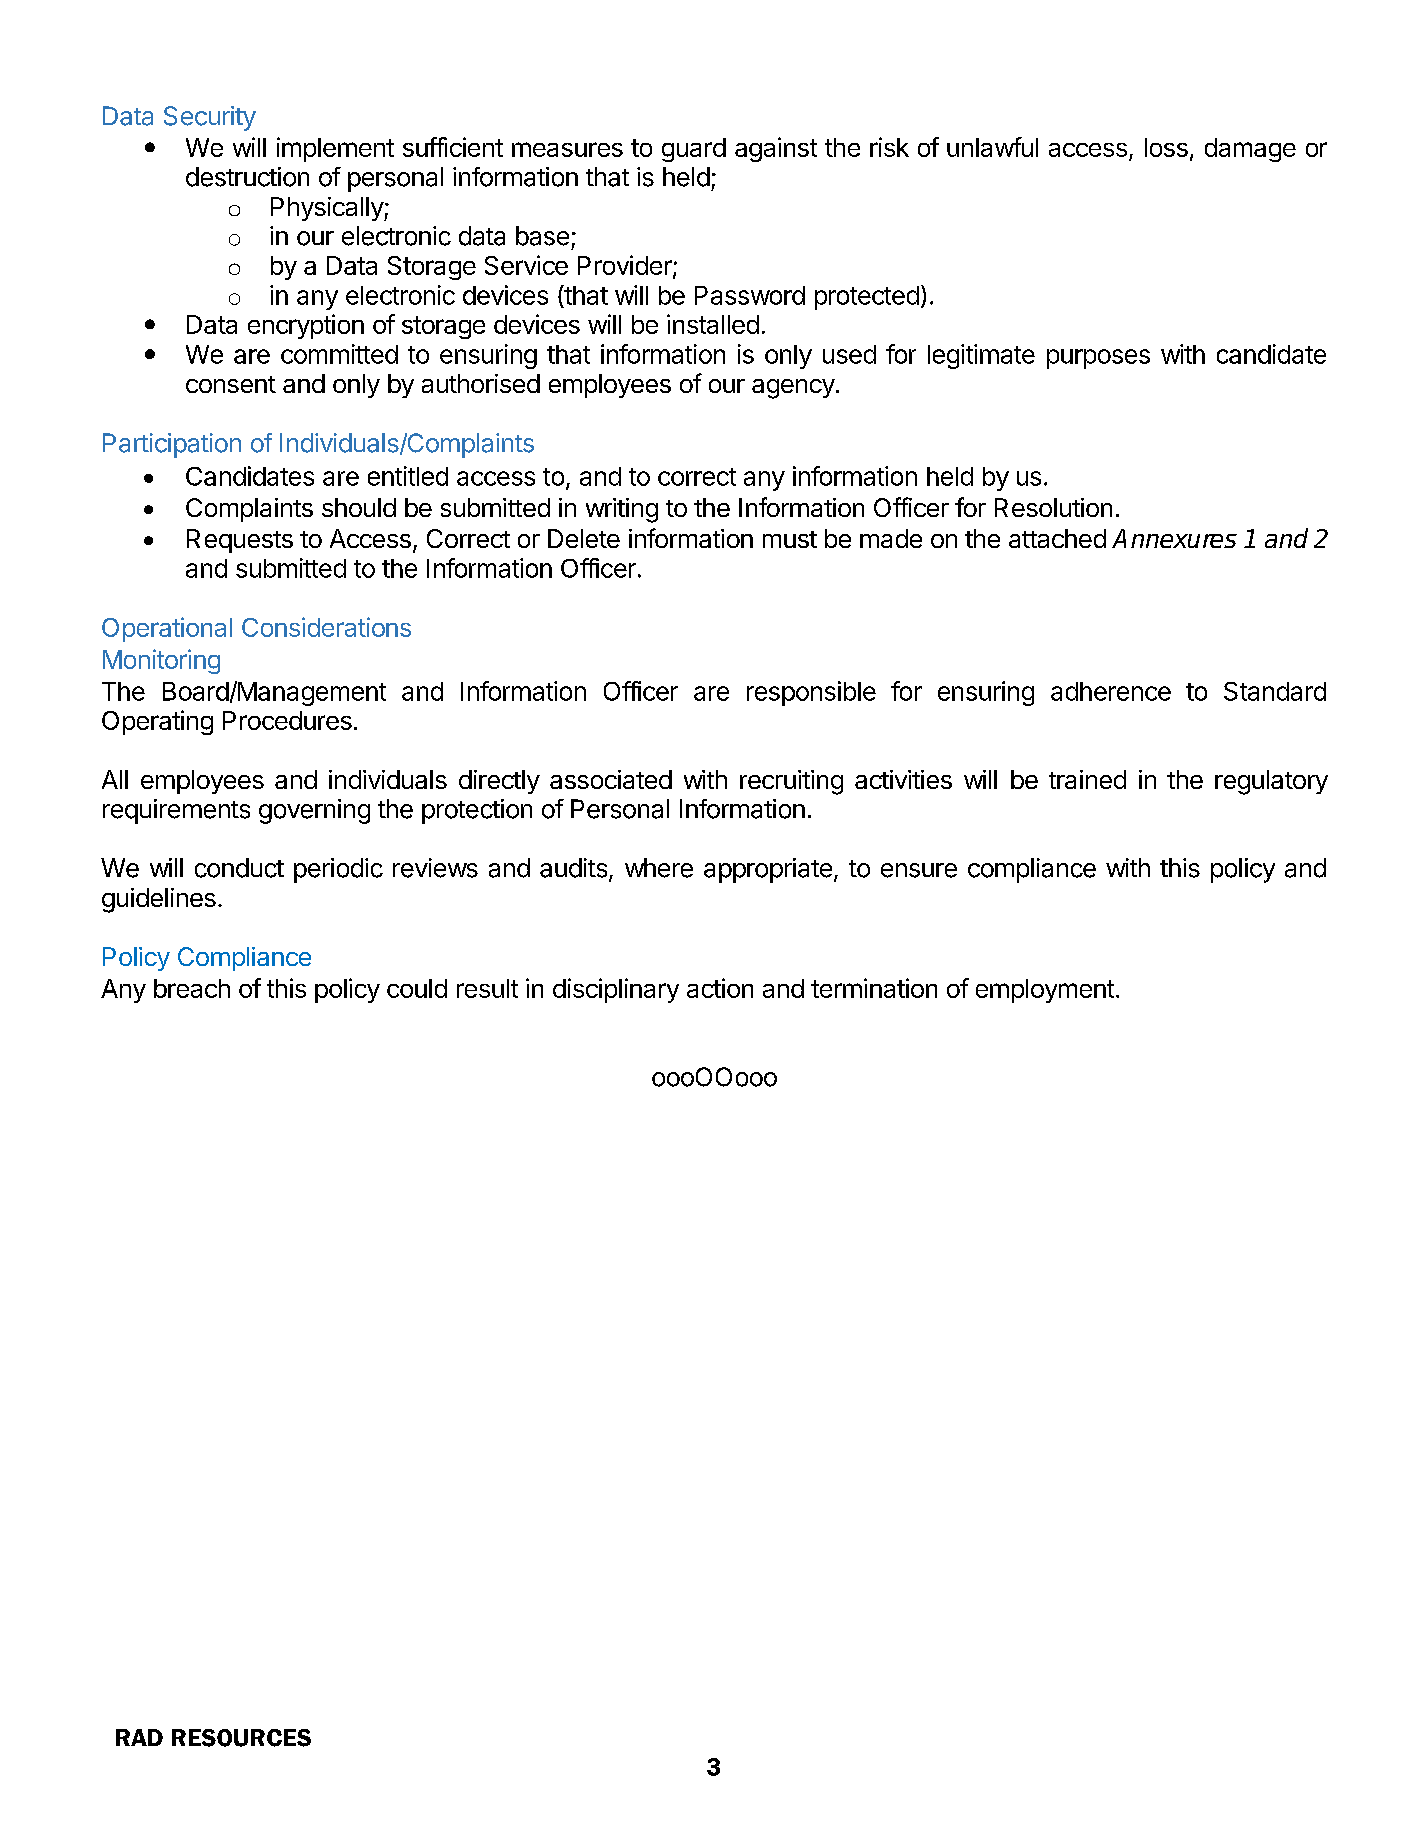 The height and width of the document is (1848, 1428). Describe the element at coordinates (694, 150) in the document. I see `guard` at that location.
